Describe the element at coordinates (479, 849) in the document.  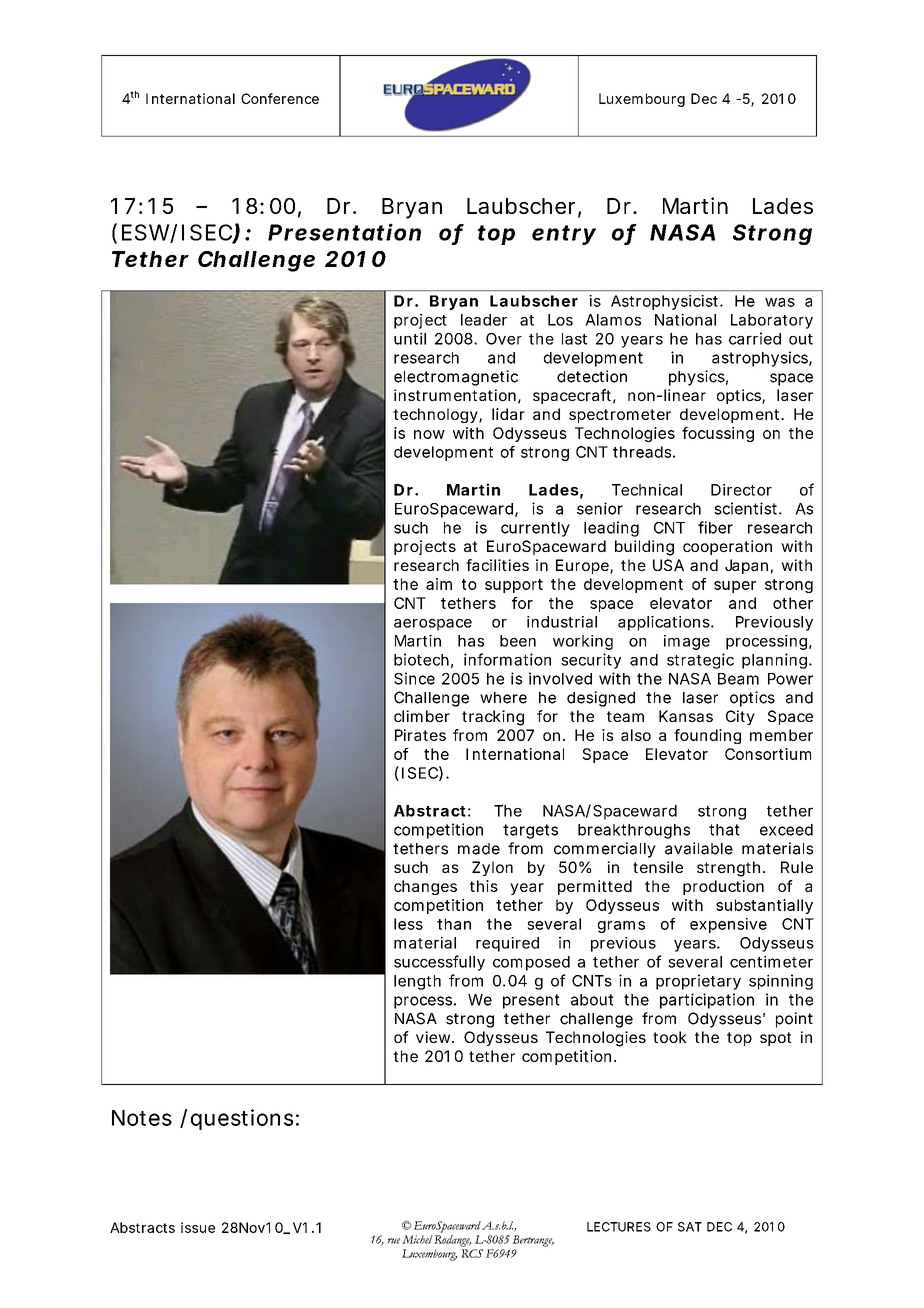
I see `made` at that location.
